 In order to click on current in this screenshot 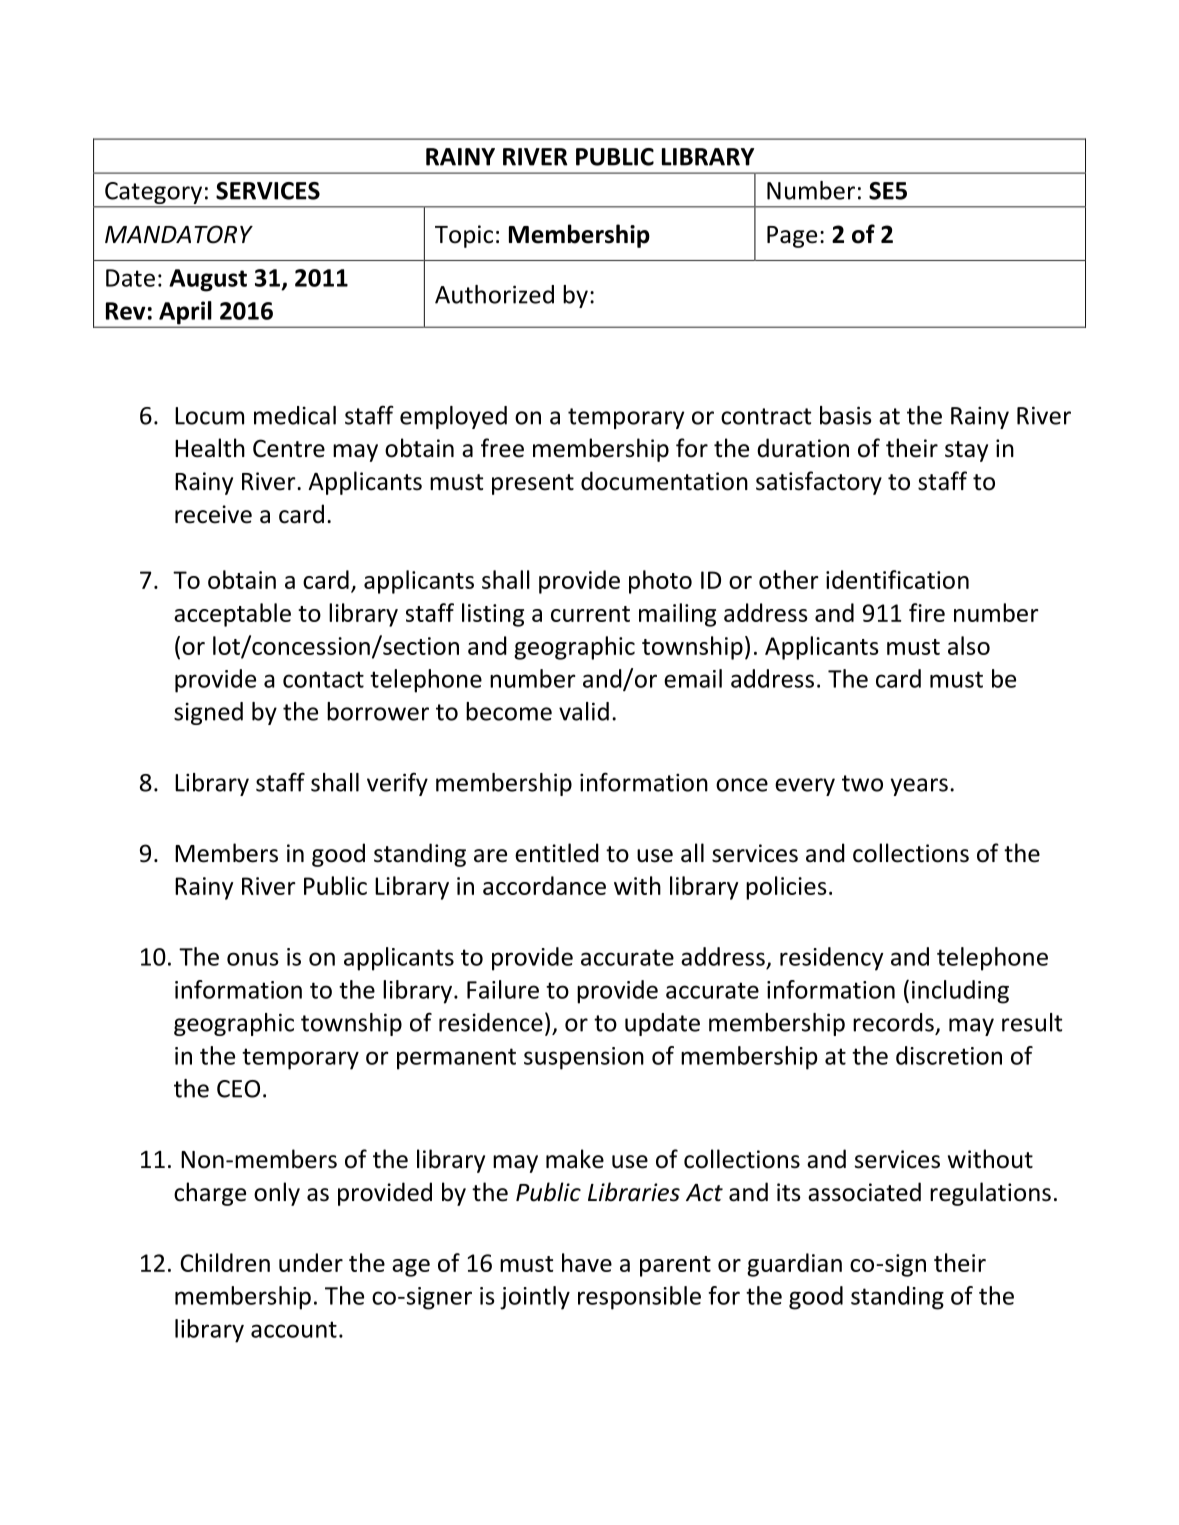, I will do `click(590, 614)`.
